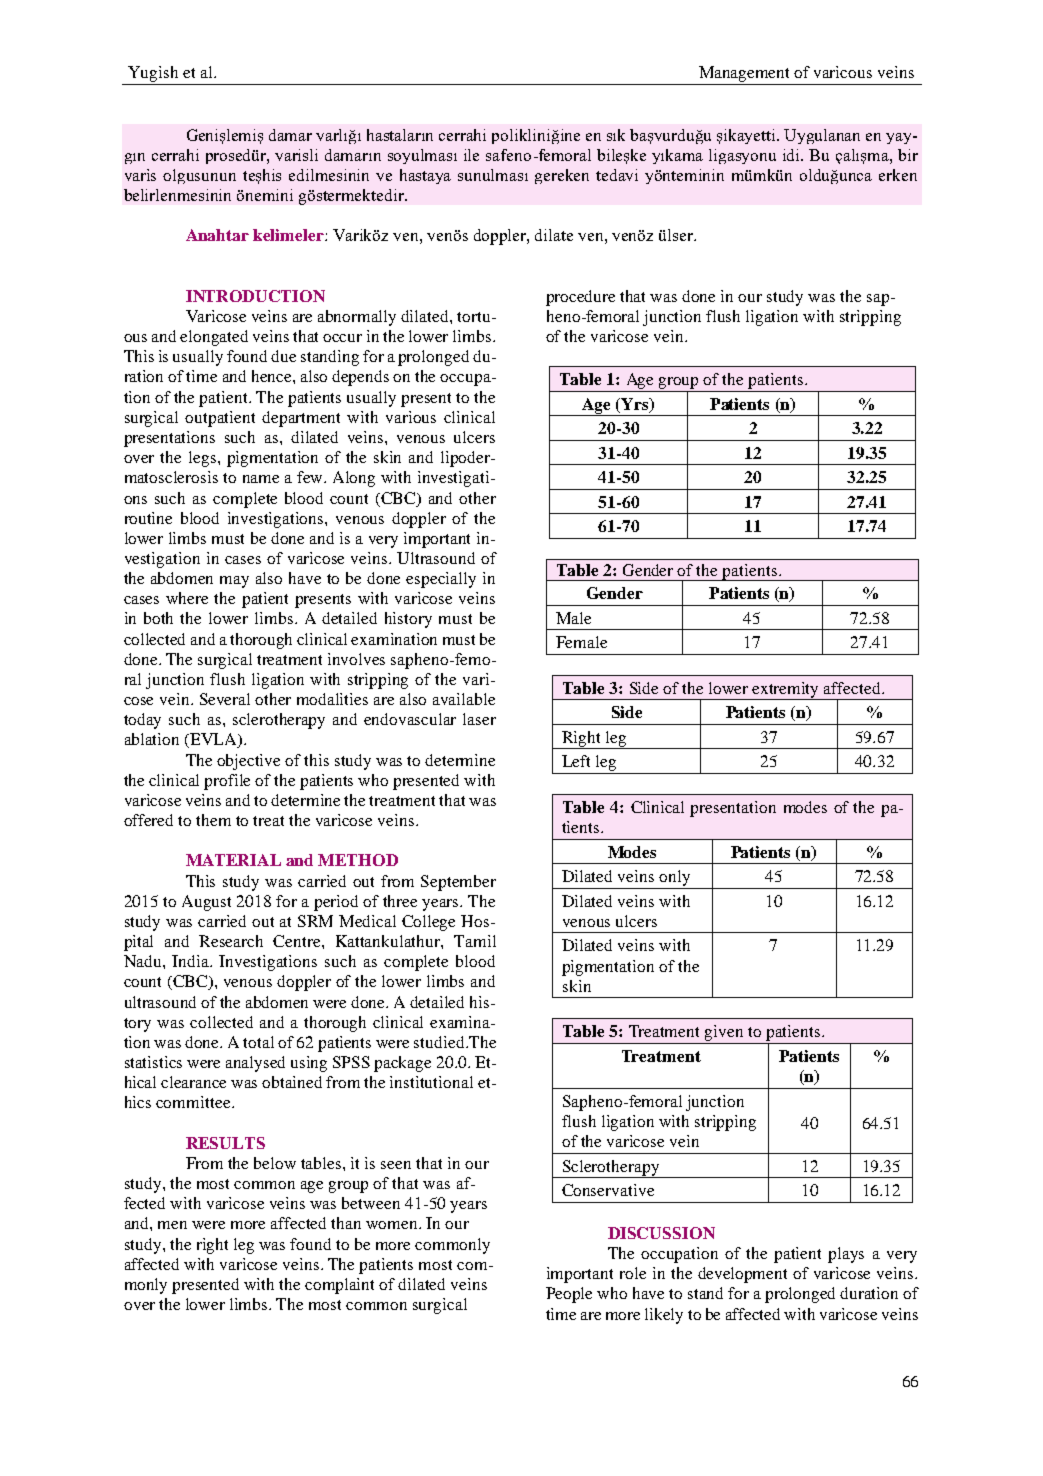 This screenshot has width=1043, height=1476. Describe the element at coordinates (206, 903) in the screenshot. I see `August` at that location.
